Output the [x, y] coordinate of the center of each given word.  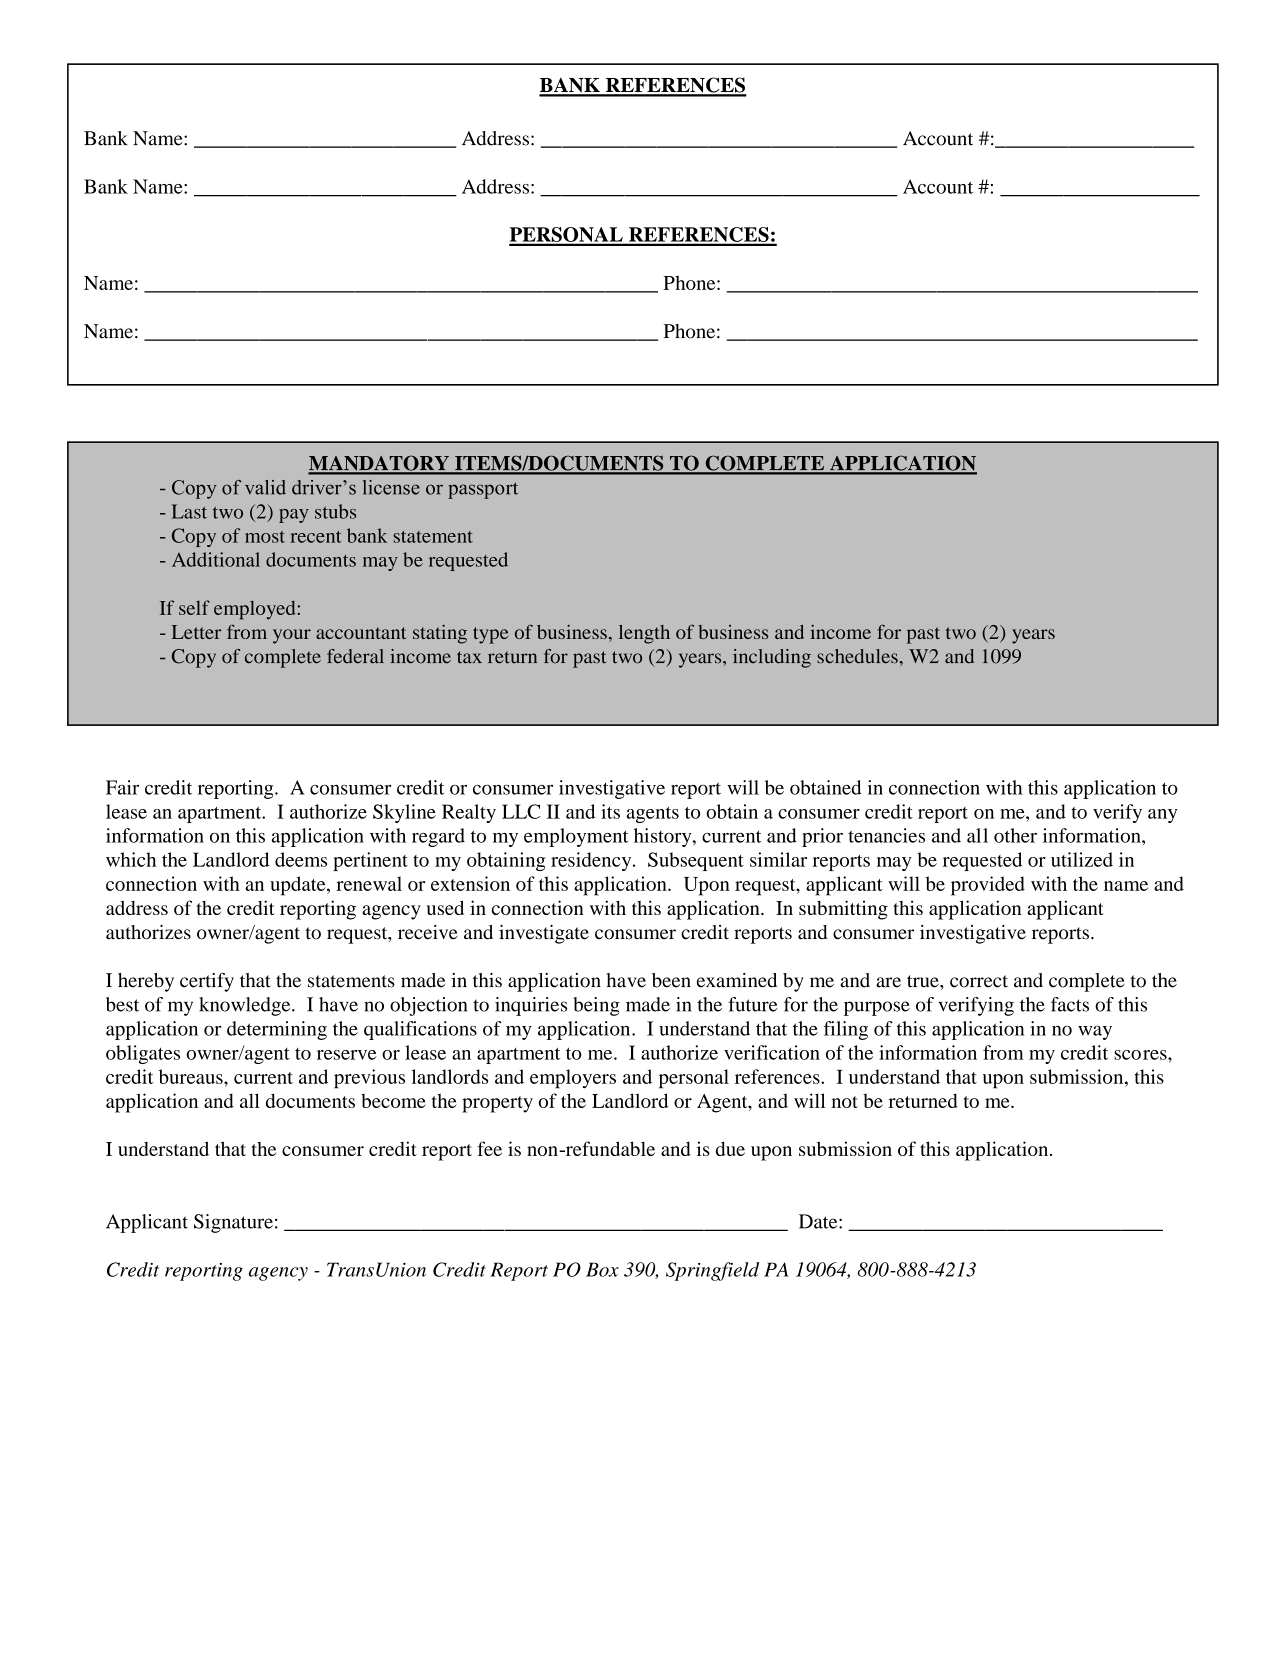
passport [483, 490]
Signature [233, 1223]
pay [294, 516]
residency [592, 861]
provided [988, 886]
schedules [857, 656]
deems [301, 859]
